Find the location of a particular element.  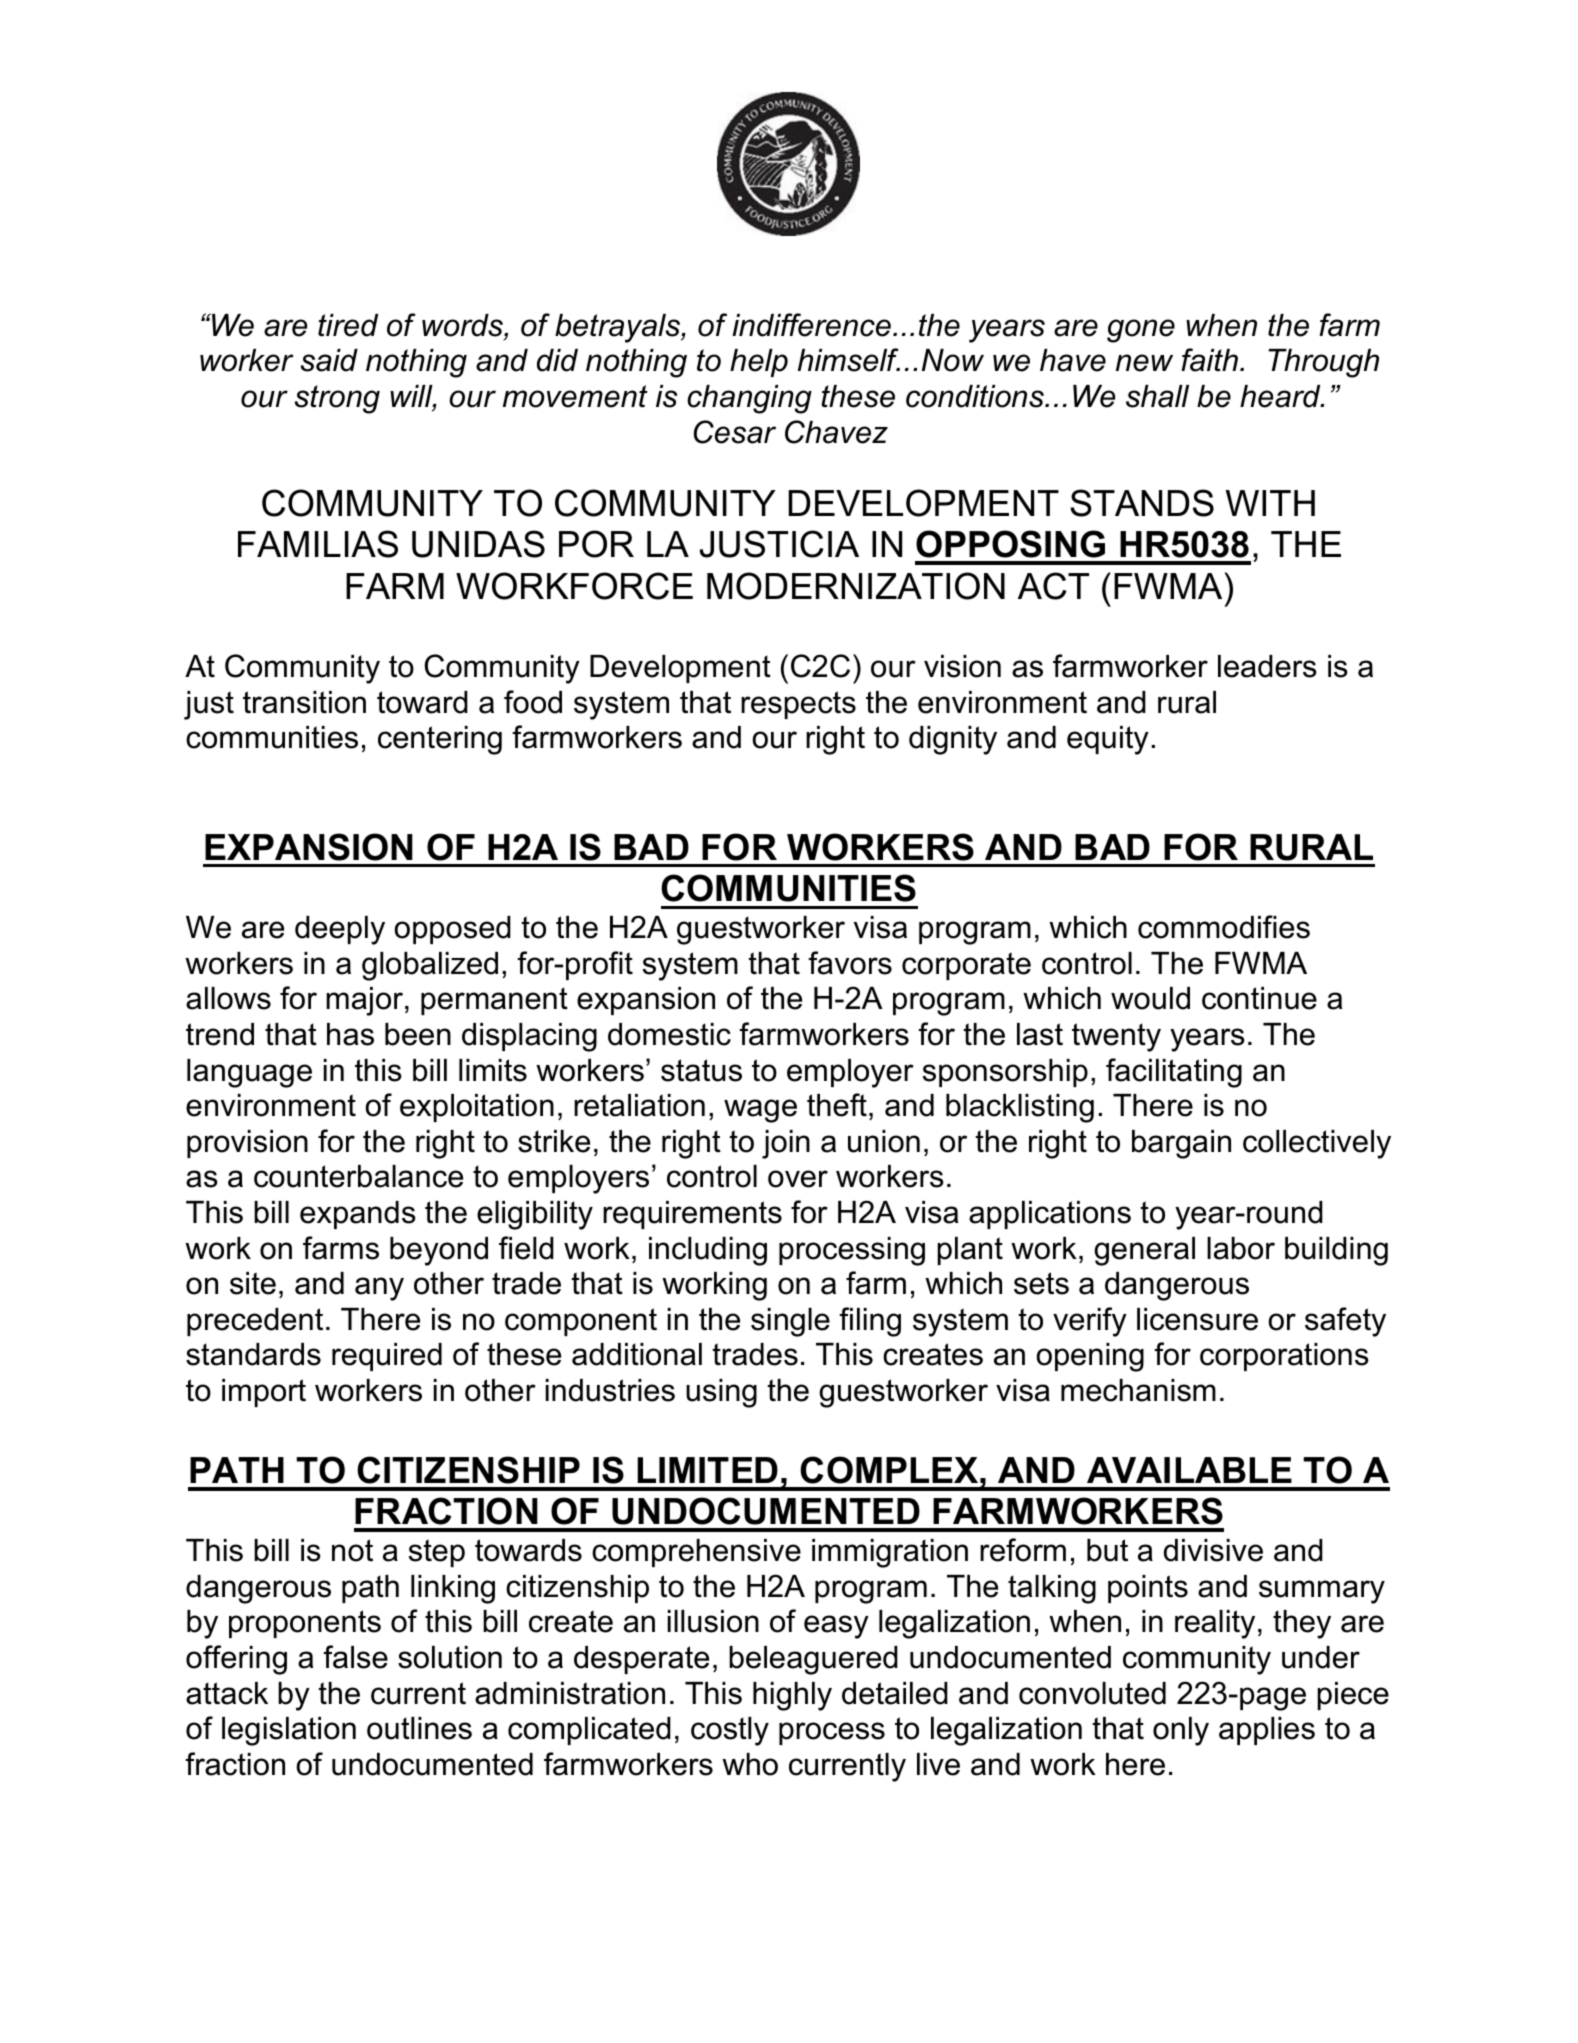

using is located at coordinates (721, 1393).
